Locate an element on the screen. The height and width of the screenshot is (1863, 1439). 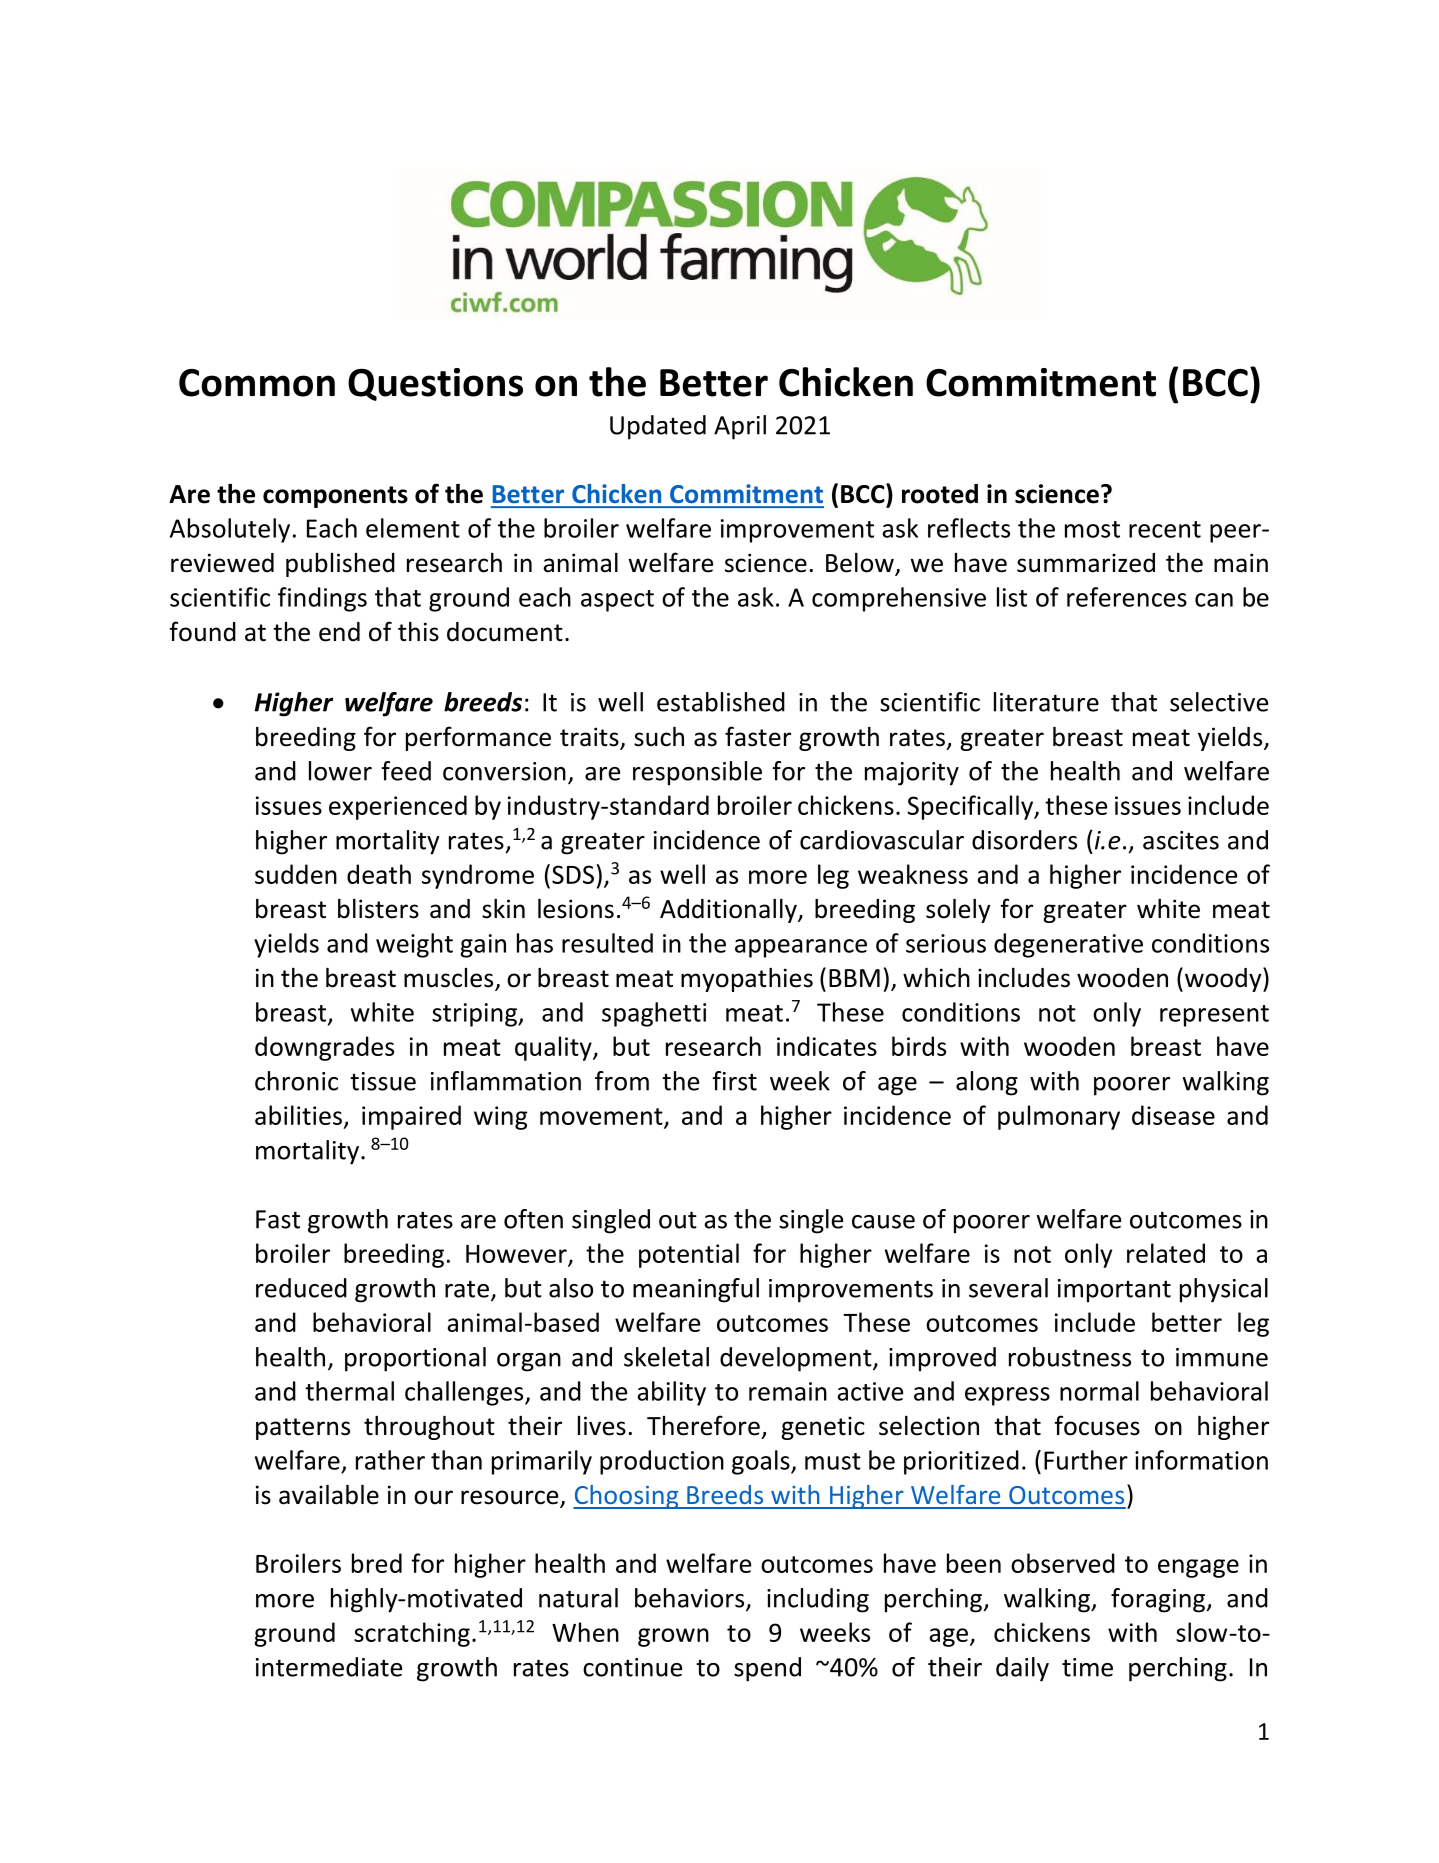
reduced is located at coordinates (301, 1288).
